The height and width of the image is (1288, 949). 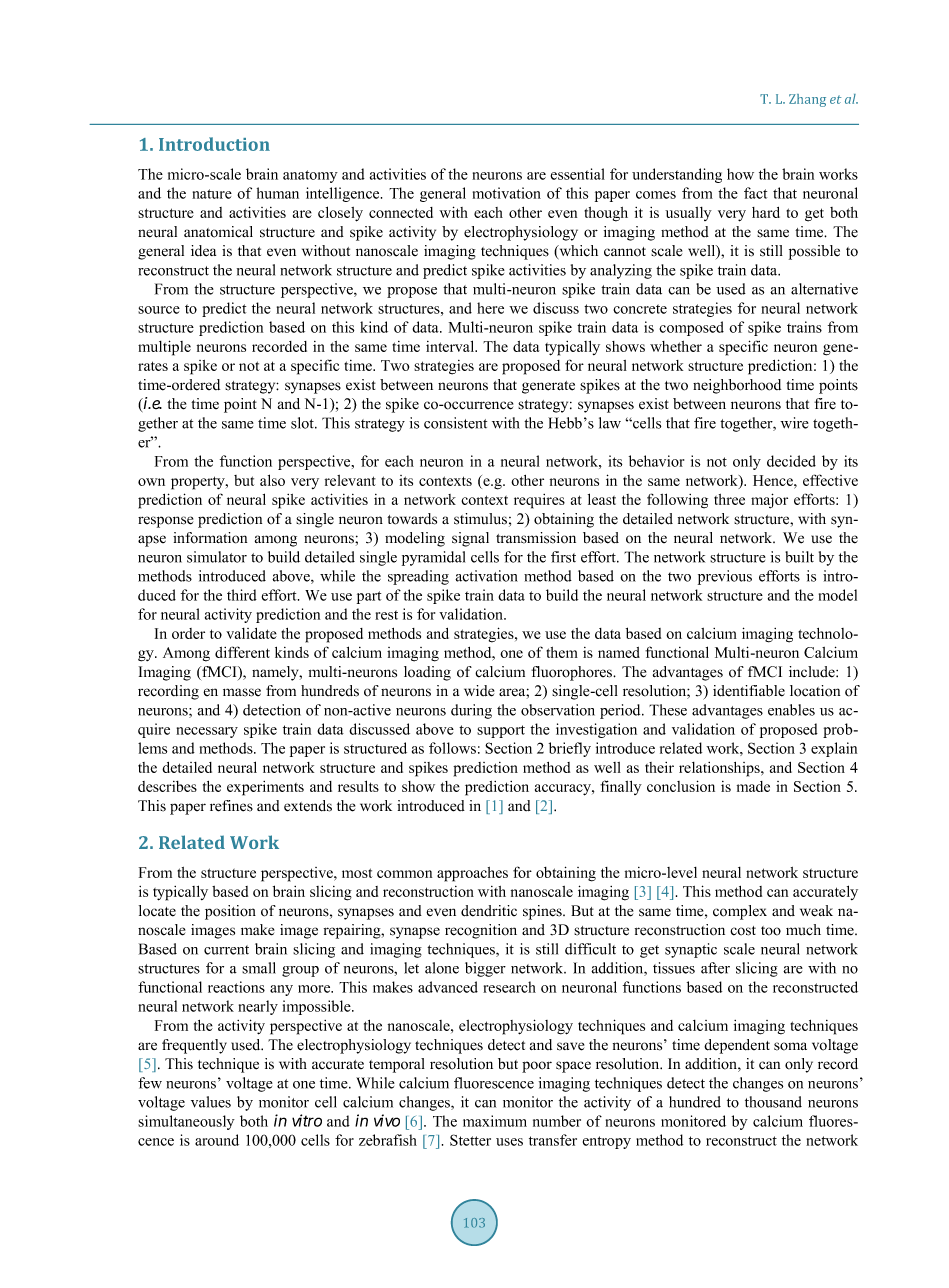 I want to click on slot, so click(x=303, y=423).
